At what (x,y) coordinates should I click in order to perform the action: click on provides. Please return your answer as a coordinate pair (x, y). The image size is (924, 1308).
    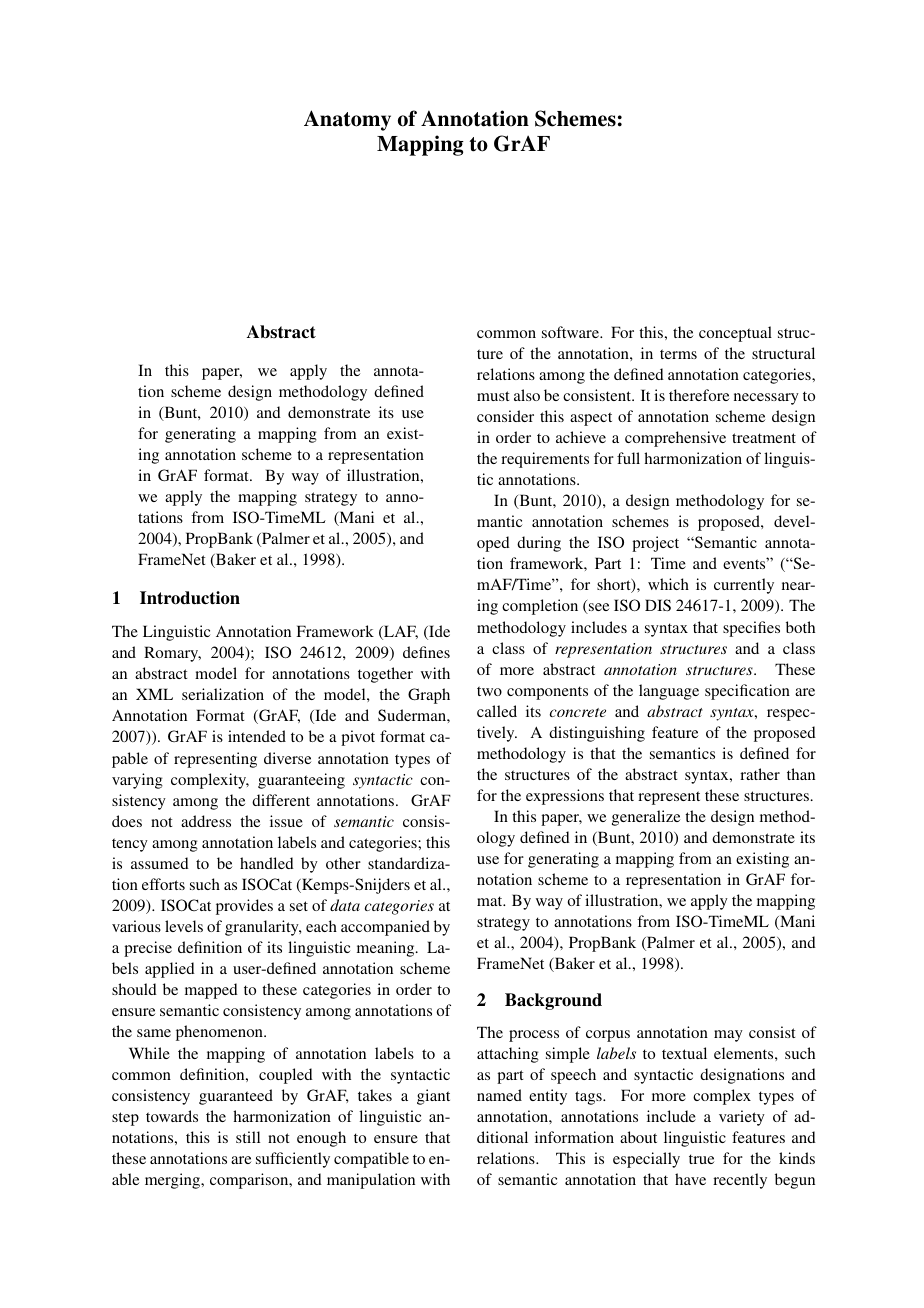
    Looking at the image, I should click on (244, 907).
